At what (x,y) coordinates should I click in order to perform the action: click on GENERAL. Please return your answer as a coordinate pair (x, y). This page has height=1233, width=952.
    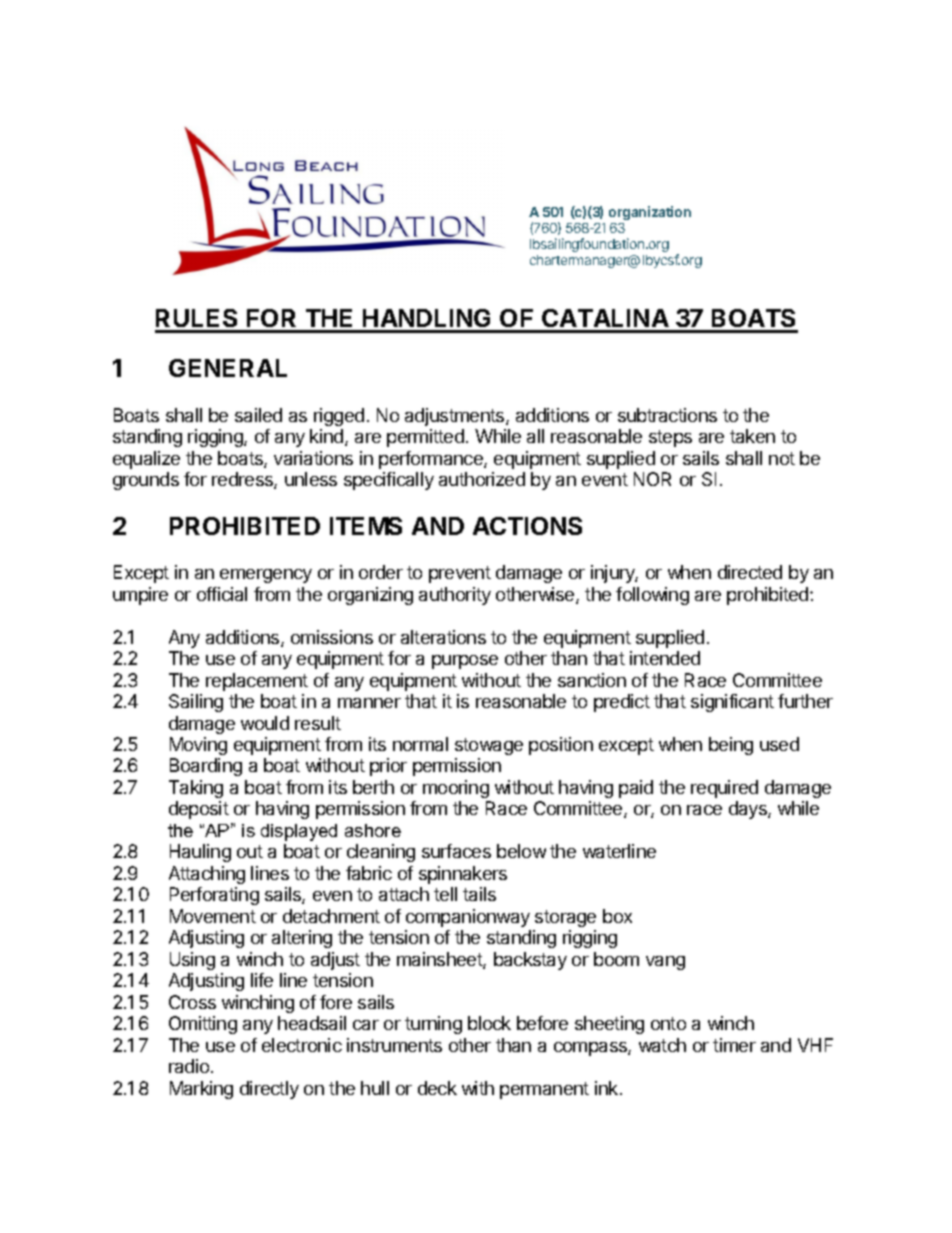
    Looking at the image, I should click on (228, 368).
